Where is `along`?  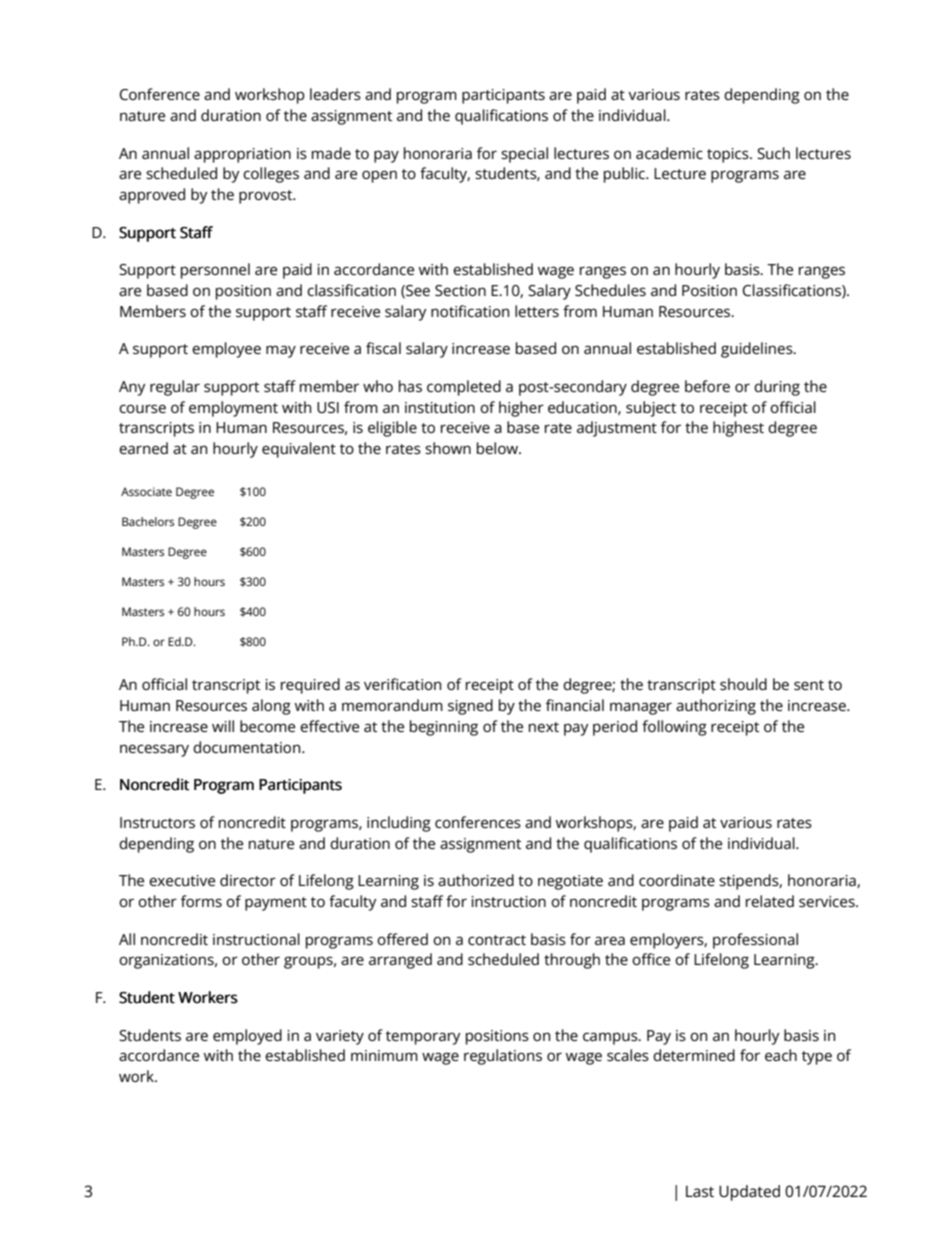
along is located at coordinates (271, 707).
